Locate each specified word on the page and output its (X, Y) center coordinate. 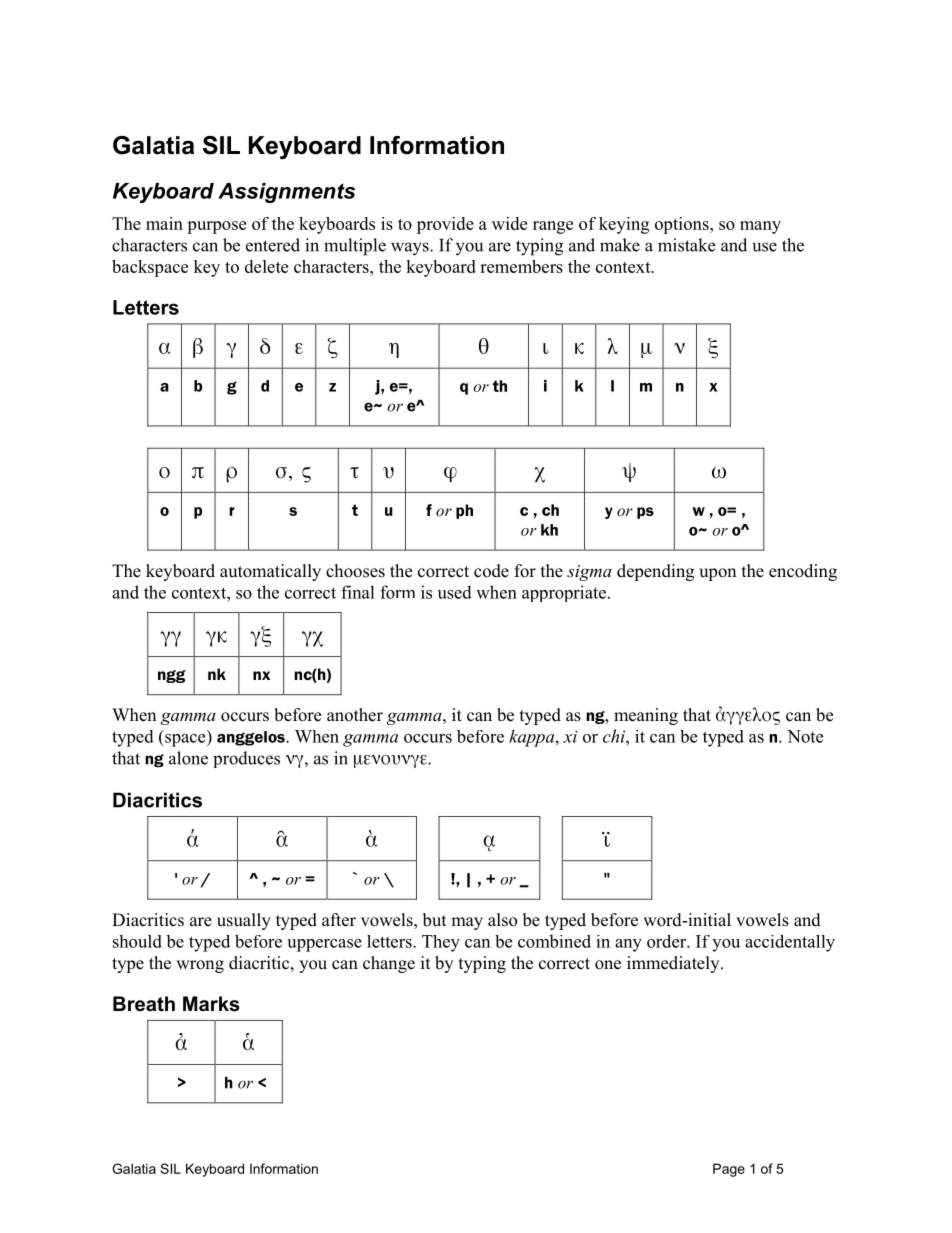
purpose (216, 227)
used (455, 592)
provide (445, 225)
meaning (646, 716)
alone (188, 758)
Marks (211, 1004)
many (760, 227)
